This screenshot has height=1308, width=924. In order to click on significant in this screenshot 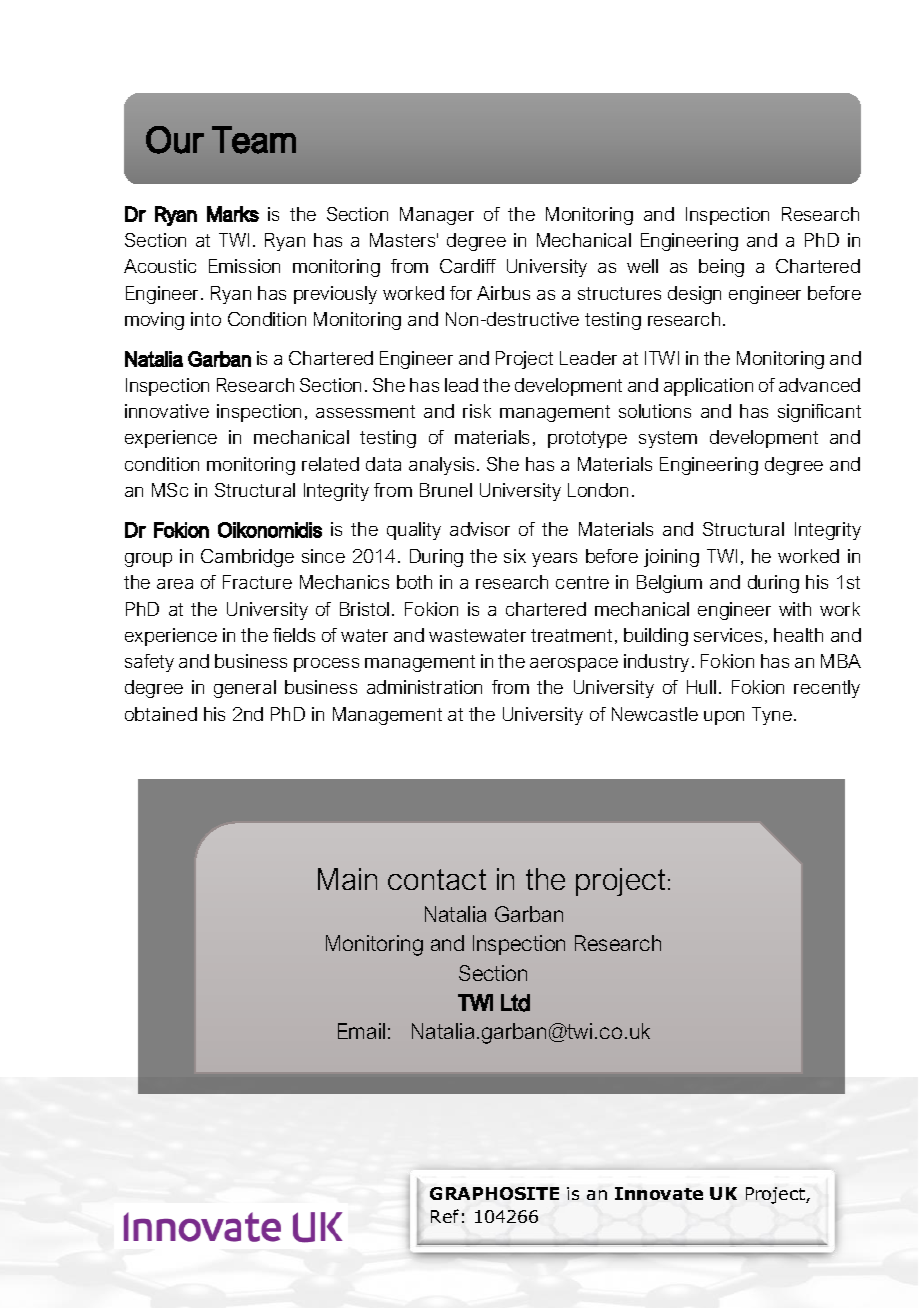, I will do `click(819, 413)`.
